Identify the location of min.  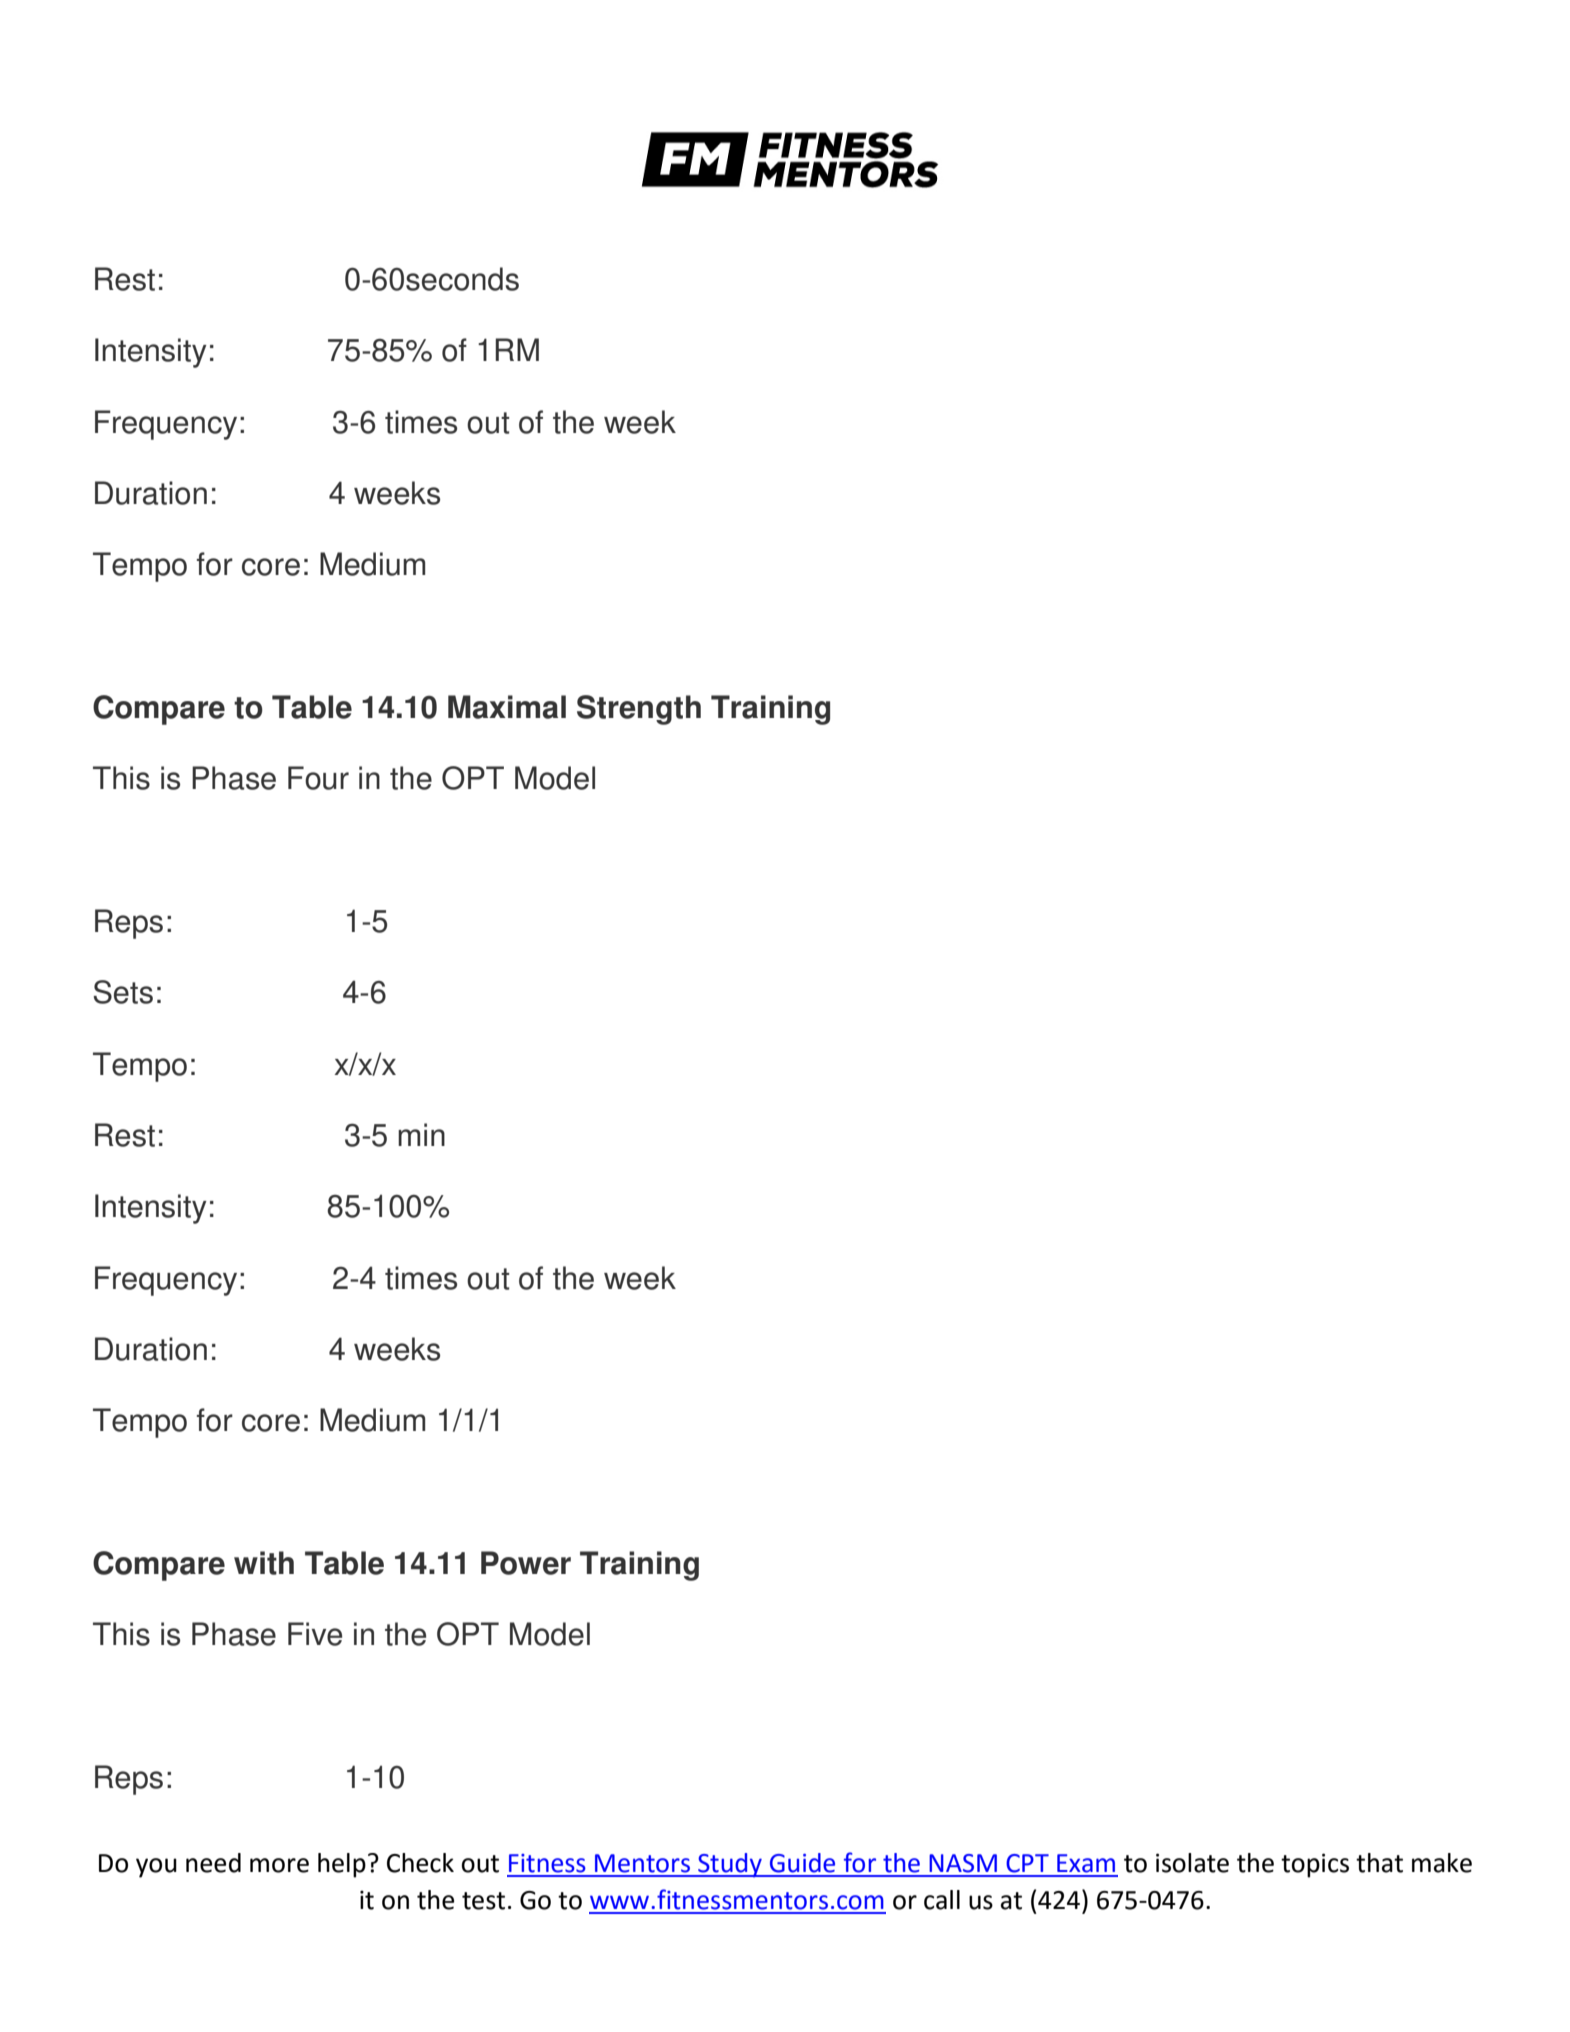
(421, 1134).
